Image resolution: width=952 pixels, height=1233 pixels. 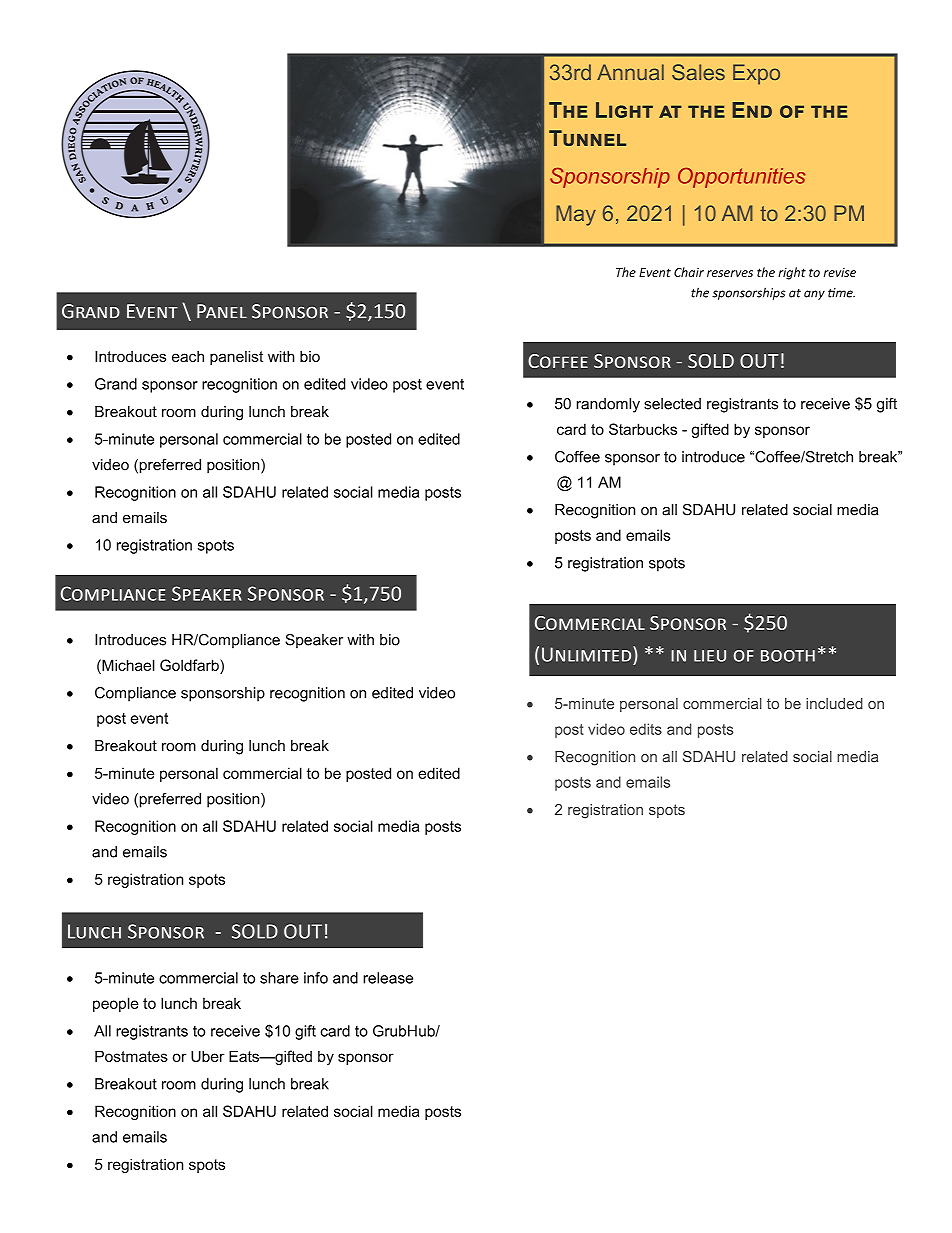 What do you see at coordinates (588, 654) in the document?
I see `Unlimited` at bounding box center [588, 654].
